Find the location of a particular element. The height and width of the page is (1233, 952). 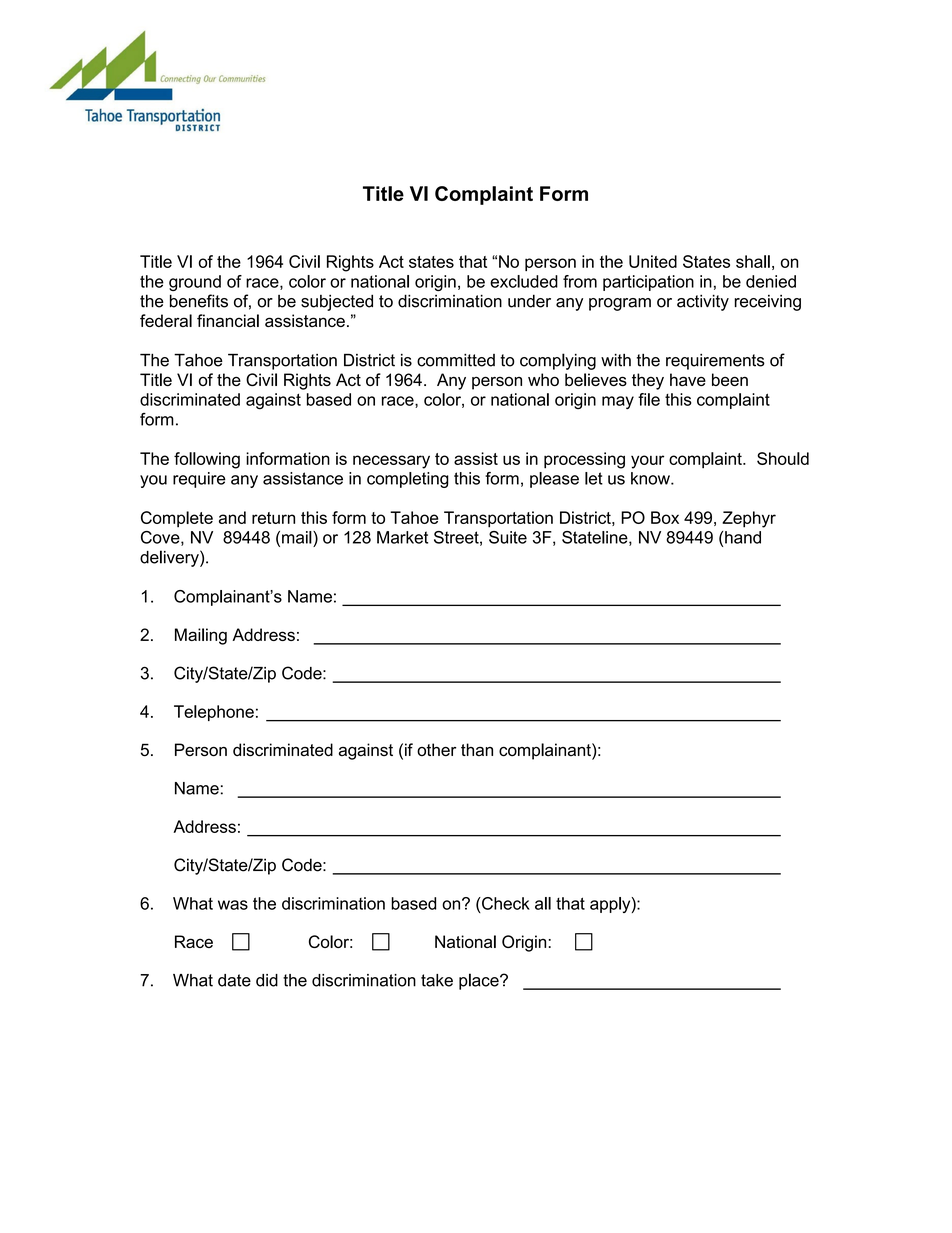

return is located at coordinates (273, 518).
